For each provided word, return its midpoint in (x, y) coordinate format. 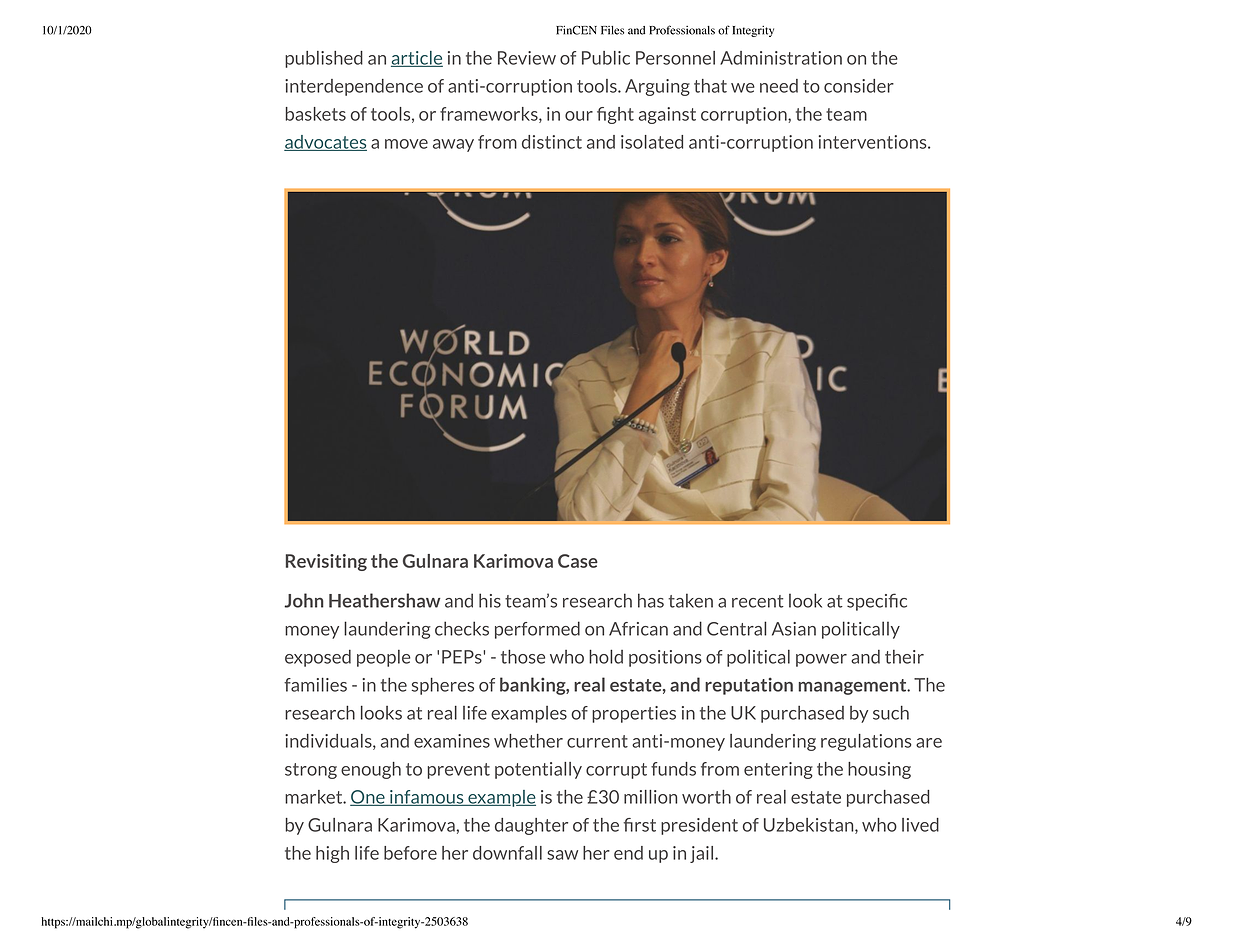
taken (690, 600)
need (779, 86)
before (410, 853)
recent (758, 601)
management (853, 687)
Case (578, 561)
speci (868, 602)
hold (606, 656)
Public (606, 58)
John (304, 600)
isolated (652, 142)
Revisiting (326, 562)
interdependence (354, 87)
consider (859, 86)
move (406, 144)
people (383, 658)
